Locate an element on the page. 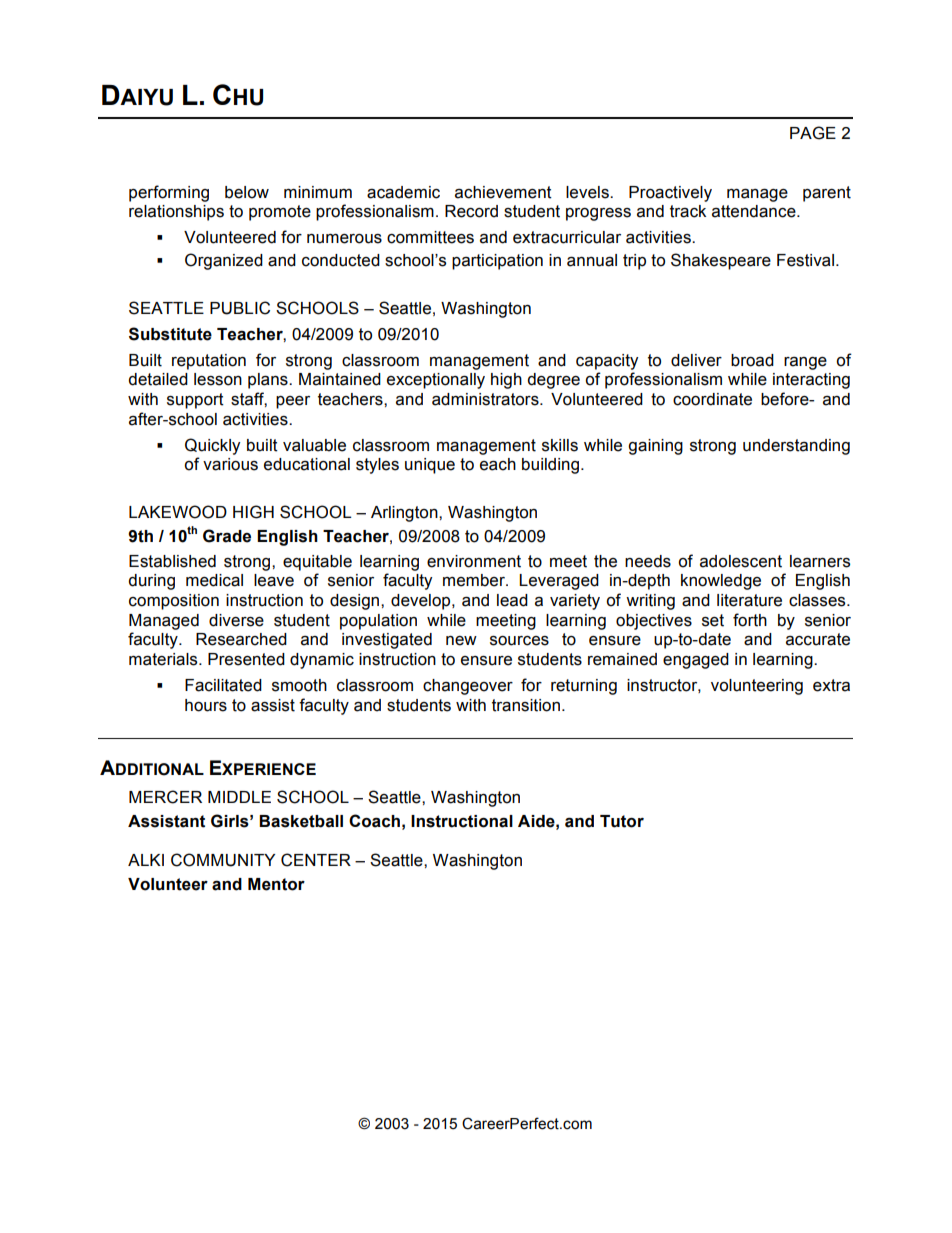 Image resolution: width=952 pixels, height=1233 pixels. diverse is located at coordinates (236, 620).
